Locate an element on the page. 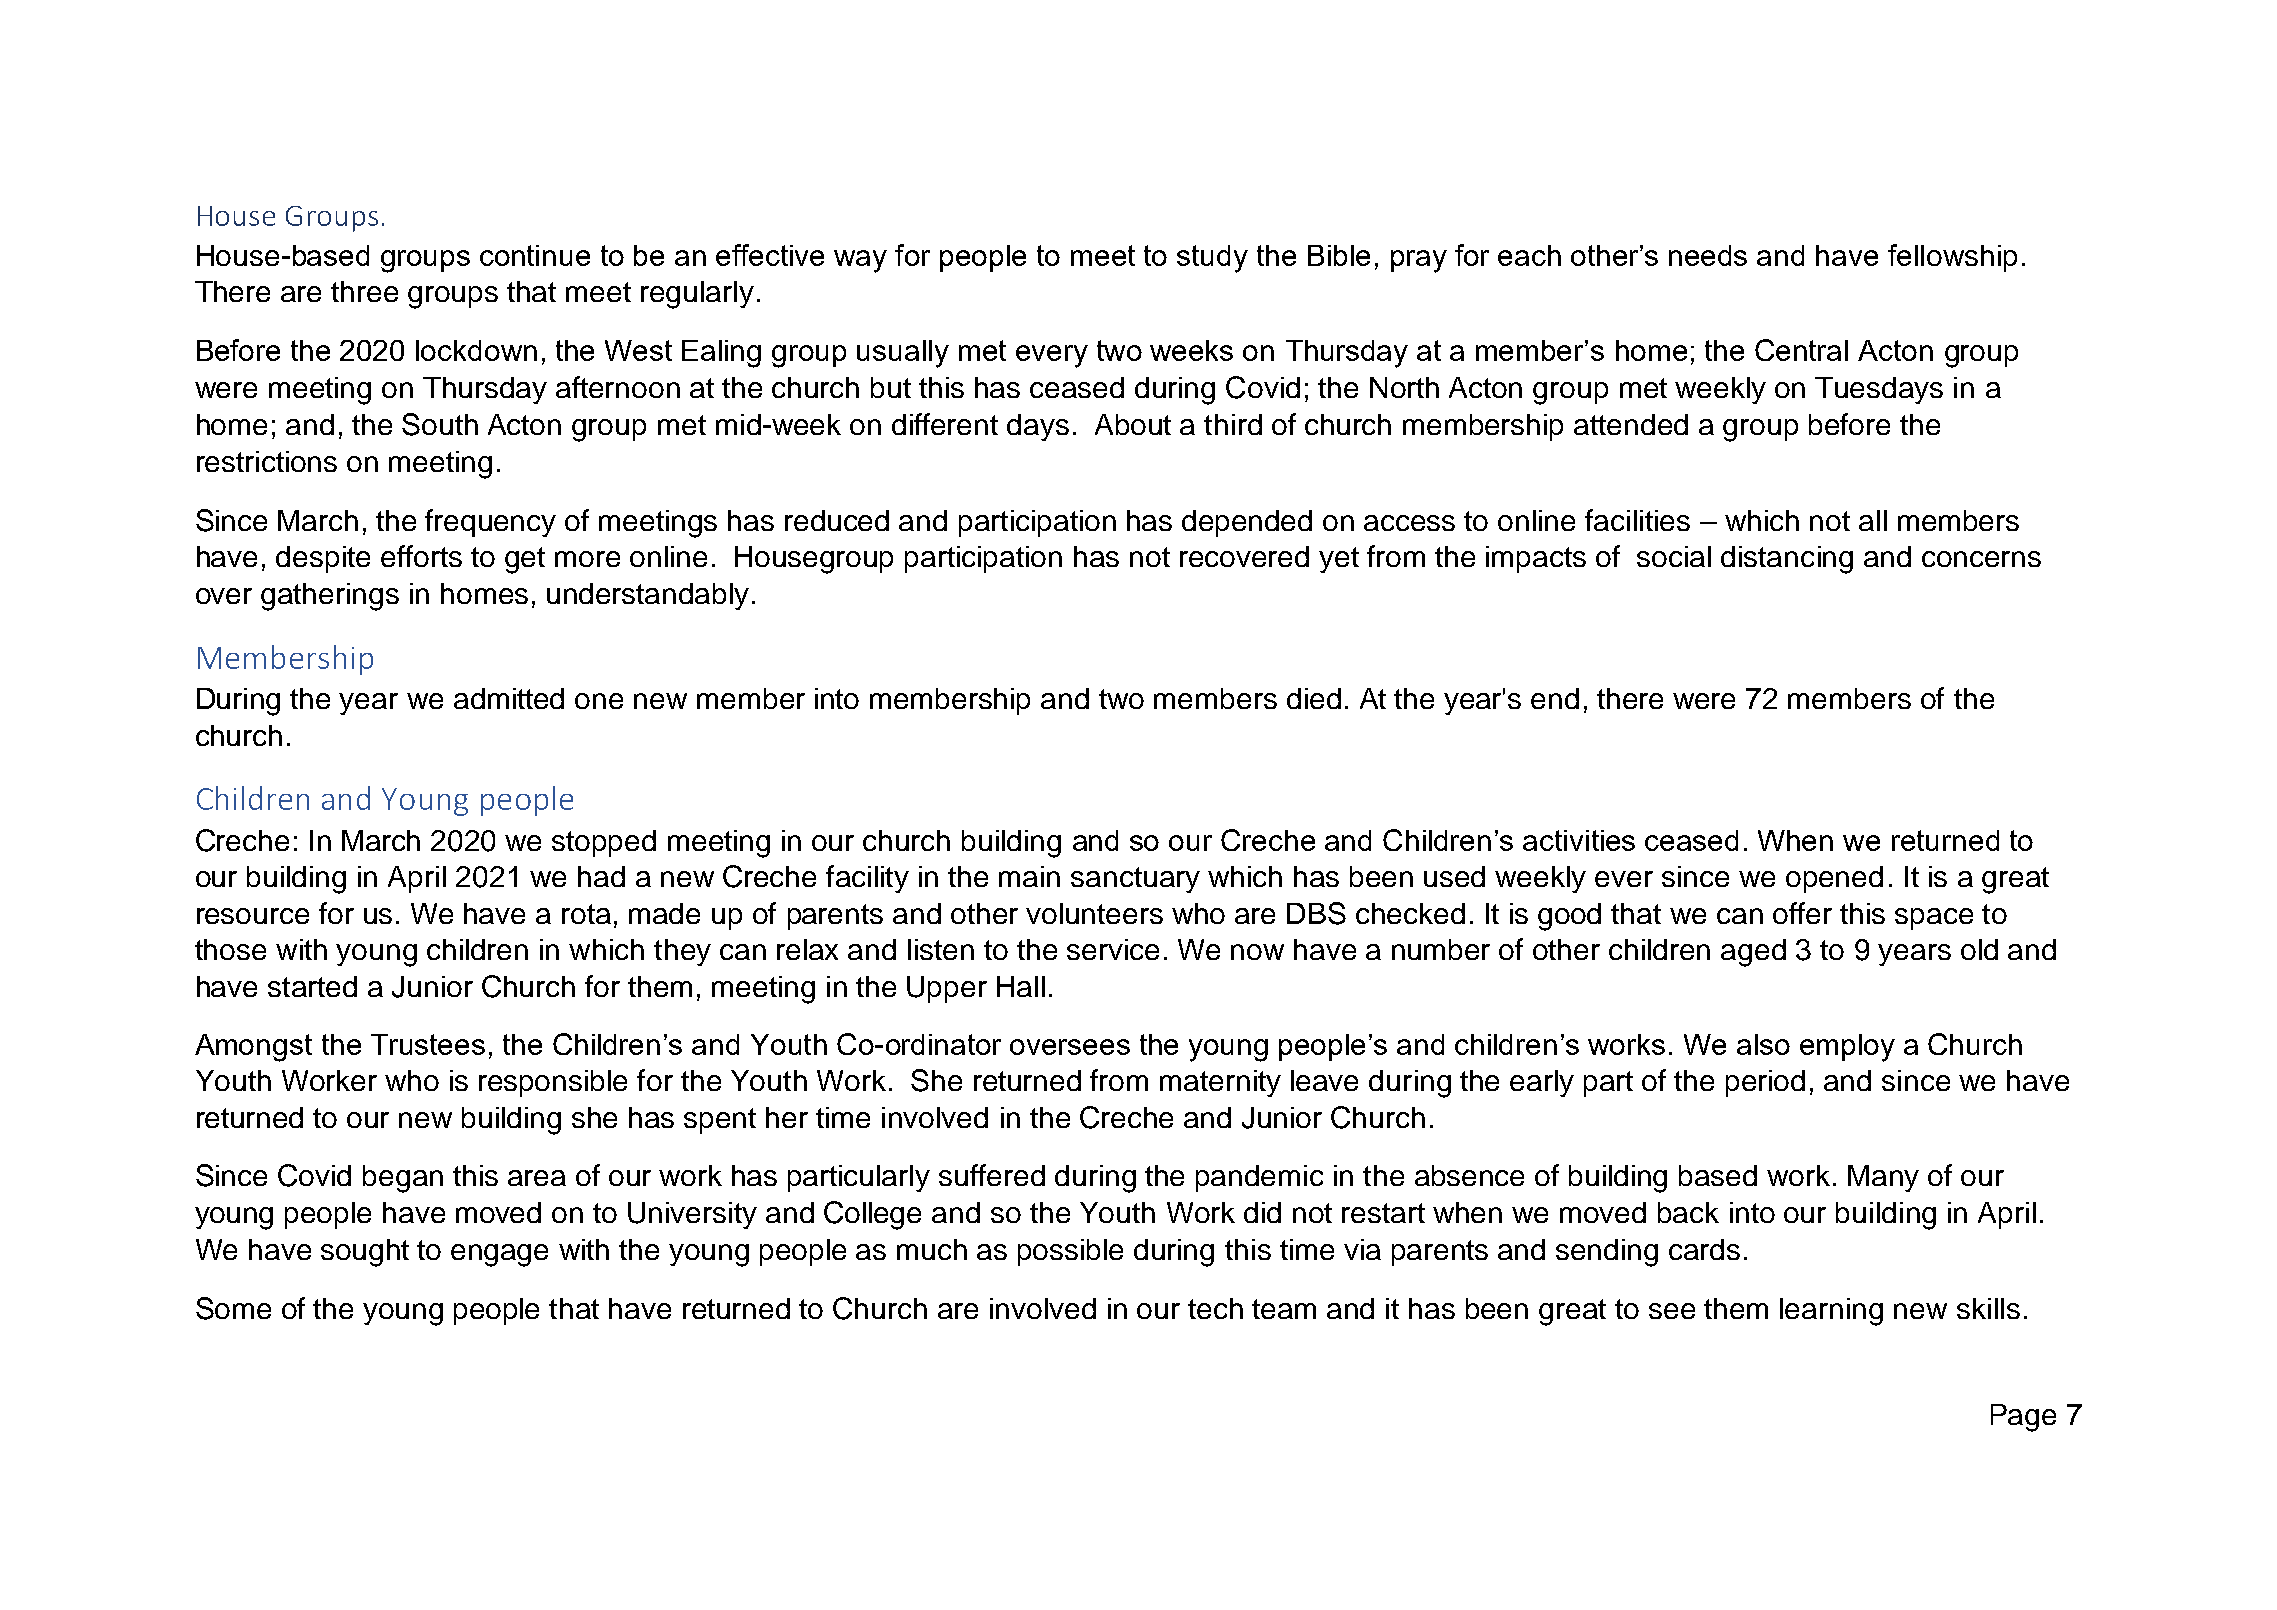  distancing is located at coordinates (1787, 560).
